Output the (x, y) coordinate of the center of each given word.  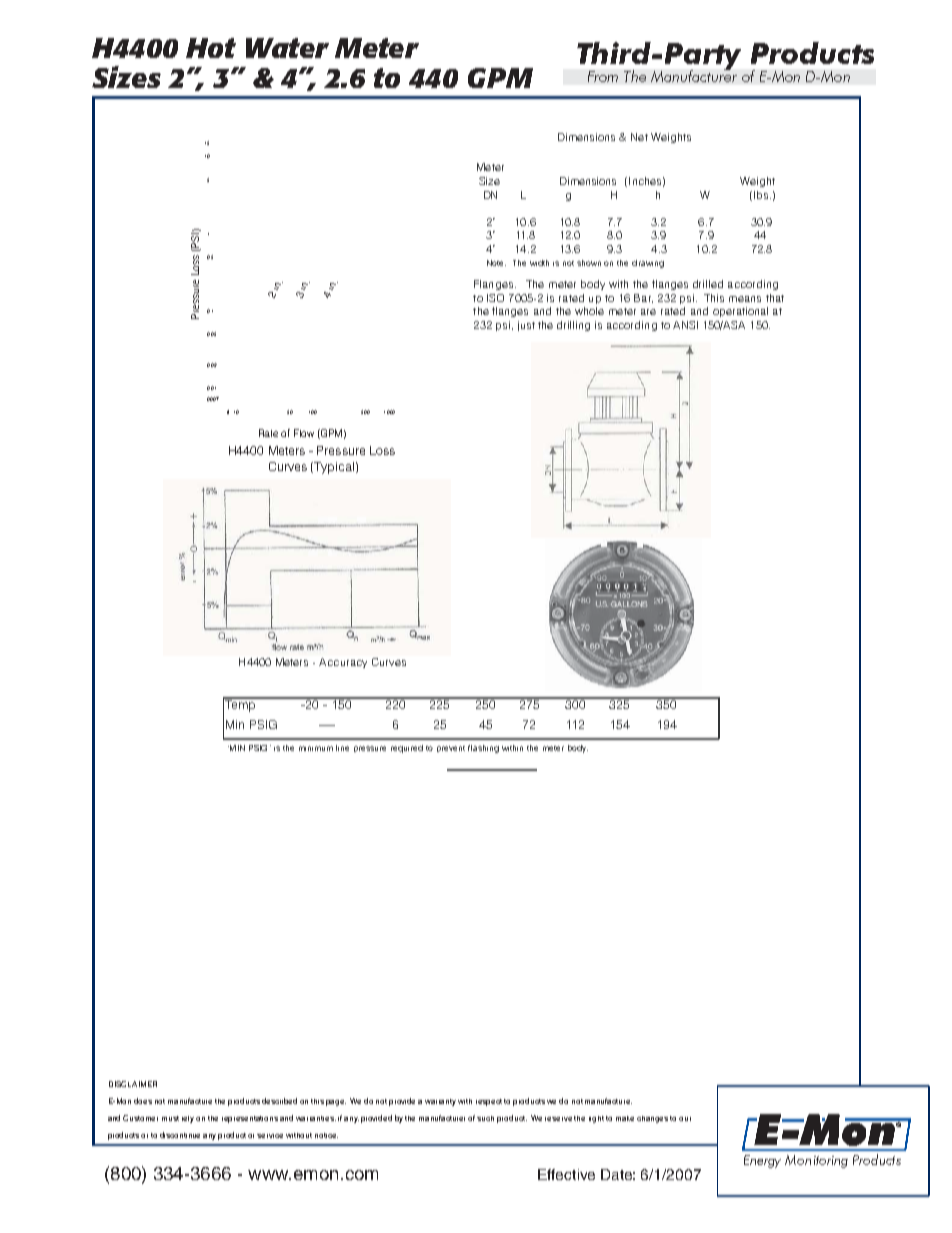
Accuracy (343, 663)
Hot (211, 48)
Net (639, 137)
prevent (451, 749)
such (485, 1118)
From (603, 76)
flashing (483, 749)
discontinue (180, 1135)
